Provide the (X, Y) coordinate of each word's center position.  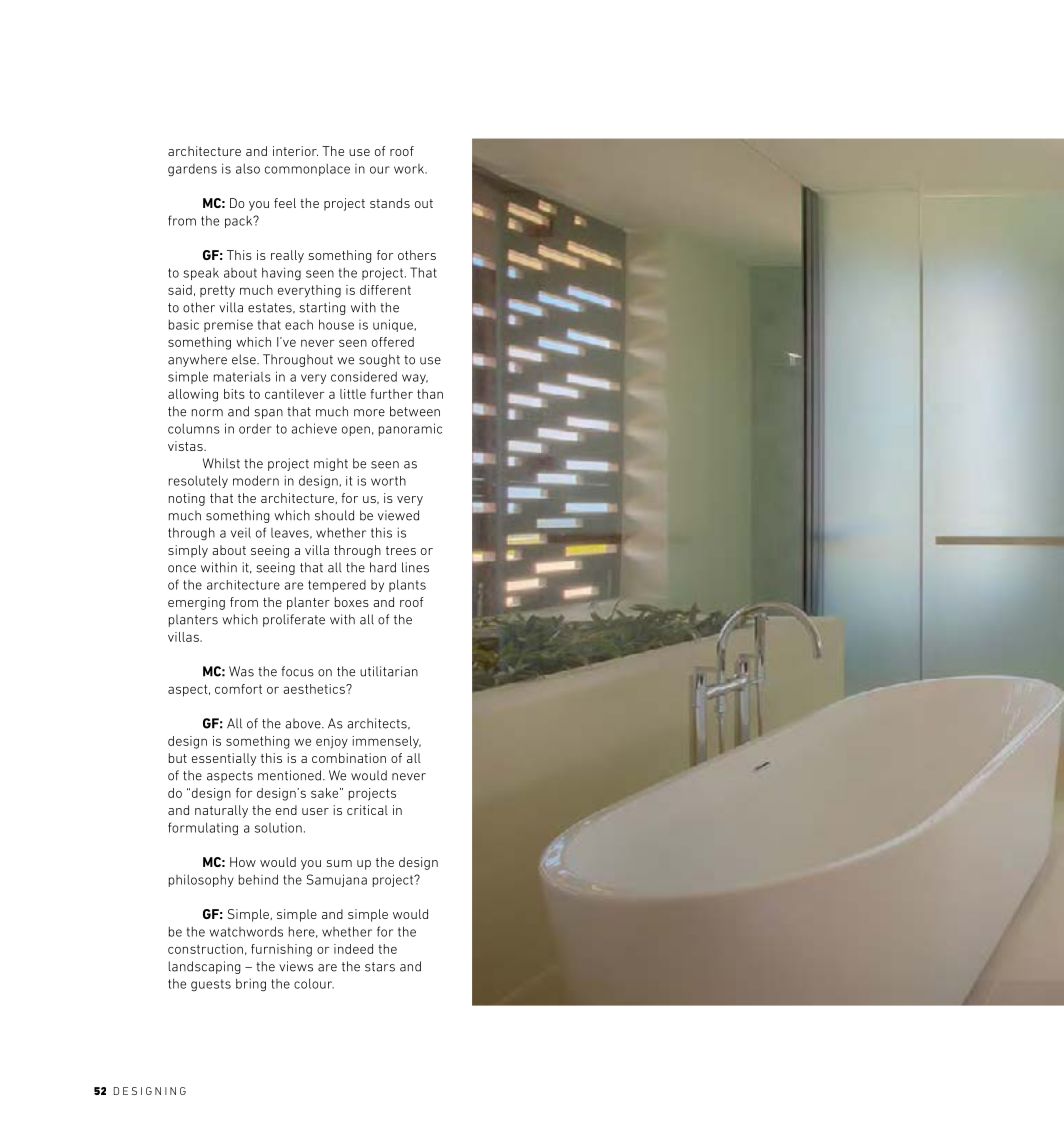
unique (393, 325)
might (331, 464)
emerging (196, 603)
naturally (221, 811)
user (315, 811)
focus (297, 671)
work (410, 169)
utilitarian (389, 671)
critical (367, 810)
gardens (192, 170)
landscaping (205, 967)
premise (228, 325)
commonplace (307, 170)
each (299, 325)
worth (388, 481)
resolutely (198, 481)
